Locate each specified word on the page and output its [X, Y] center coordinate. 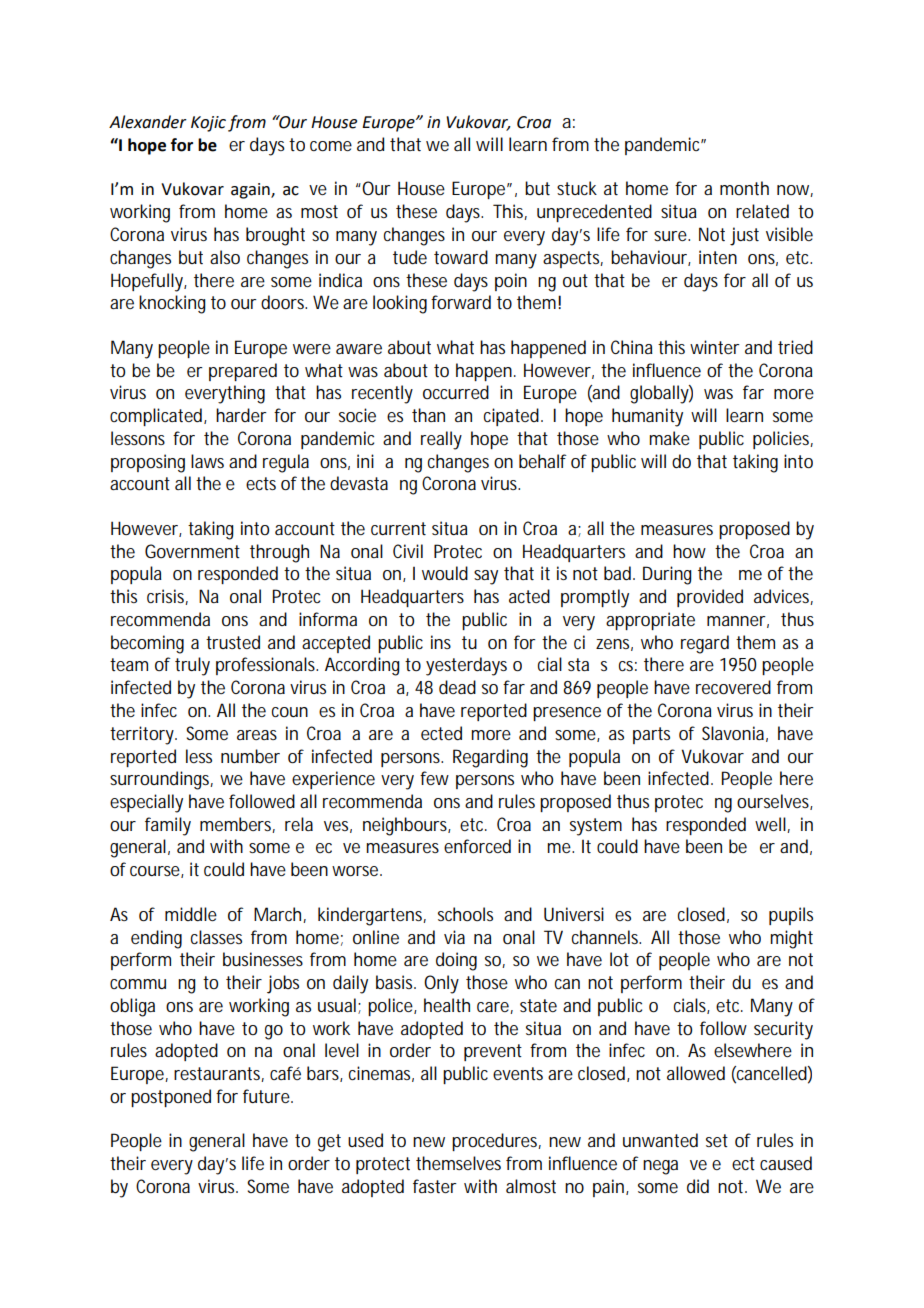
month [744, 188]
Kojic [208, 124]
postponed [171, 1098]
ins [441, 642]
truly [192, 666]
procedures [496, 1142]
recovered [733, 687]
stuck [577, 188]
